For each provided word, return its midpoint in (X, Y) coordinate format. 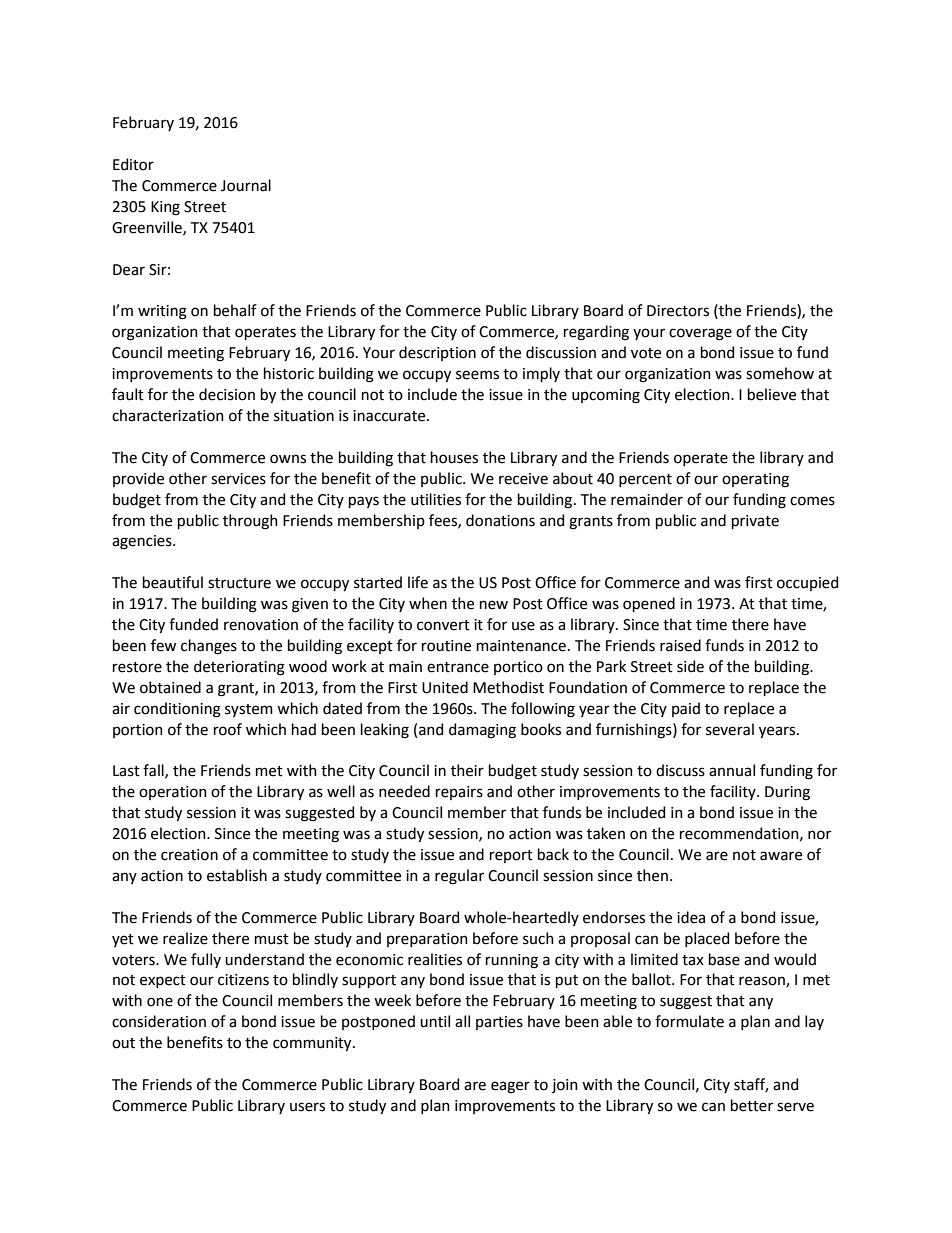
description (437, 353)
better (752, 1105)
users (307, 1107)
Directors (678, 311)
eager (510, 1087)
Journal (246, 185)
